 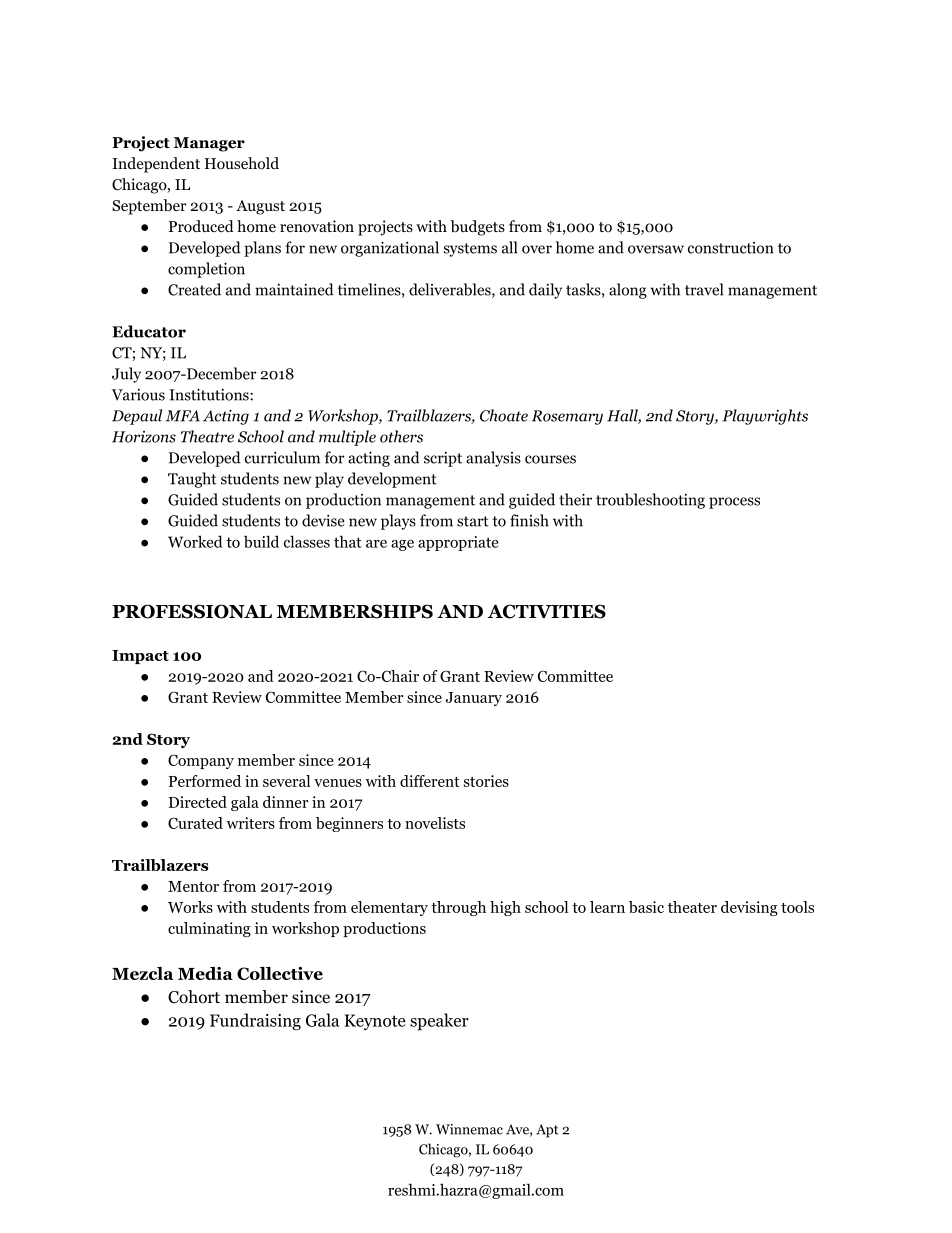 What do you see at coordinates (749, 908) in the page?
I see `devising` at bounding box center [749, 908].
